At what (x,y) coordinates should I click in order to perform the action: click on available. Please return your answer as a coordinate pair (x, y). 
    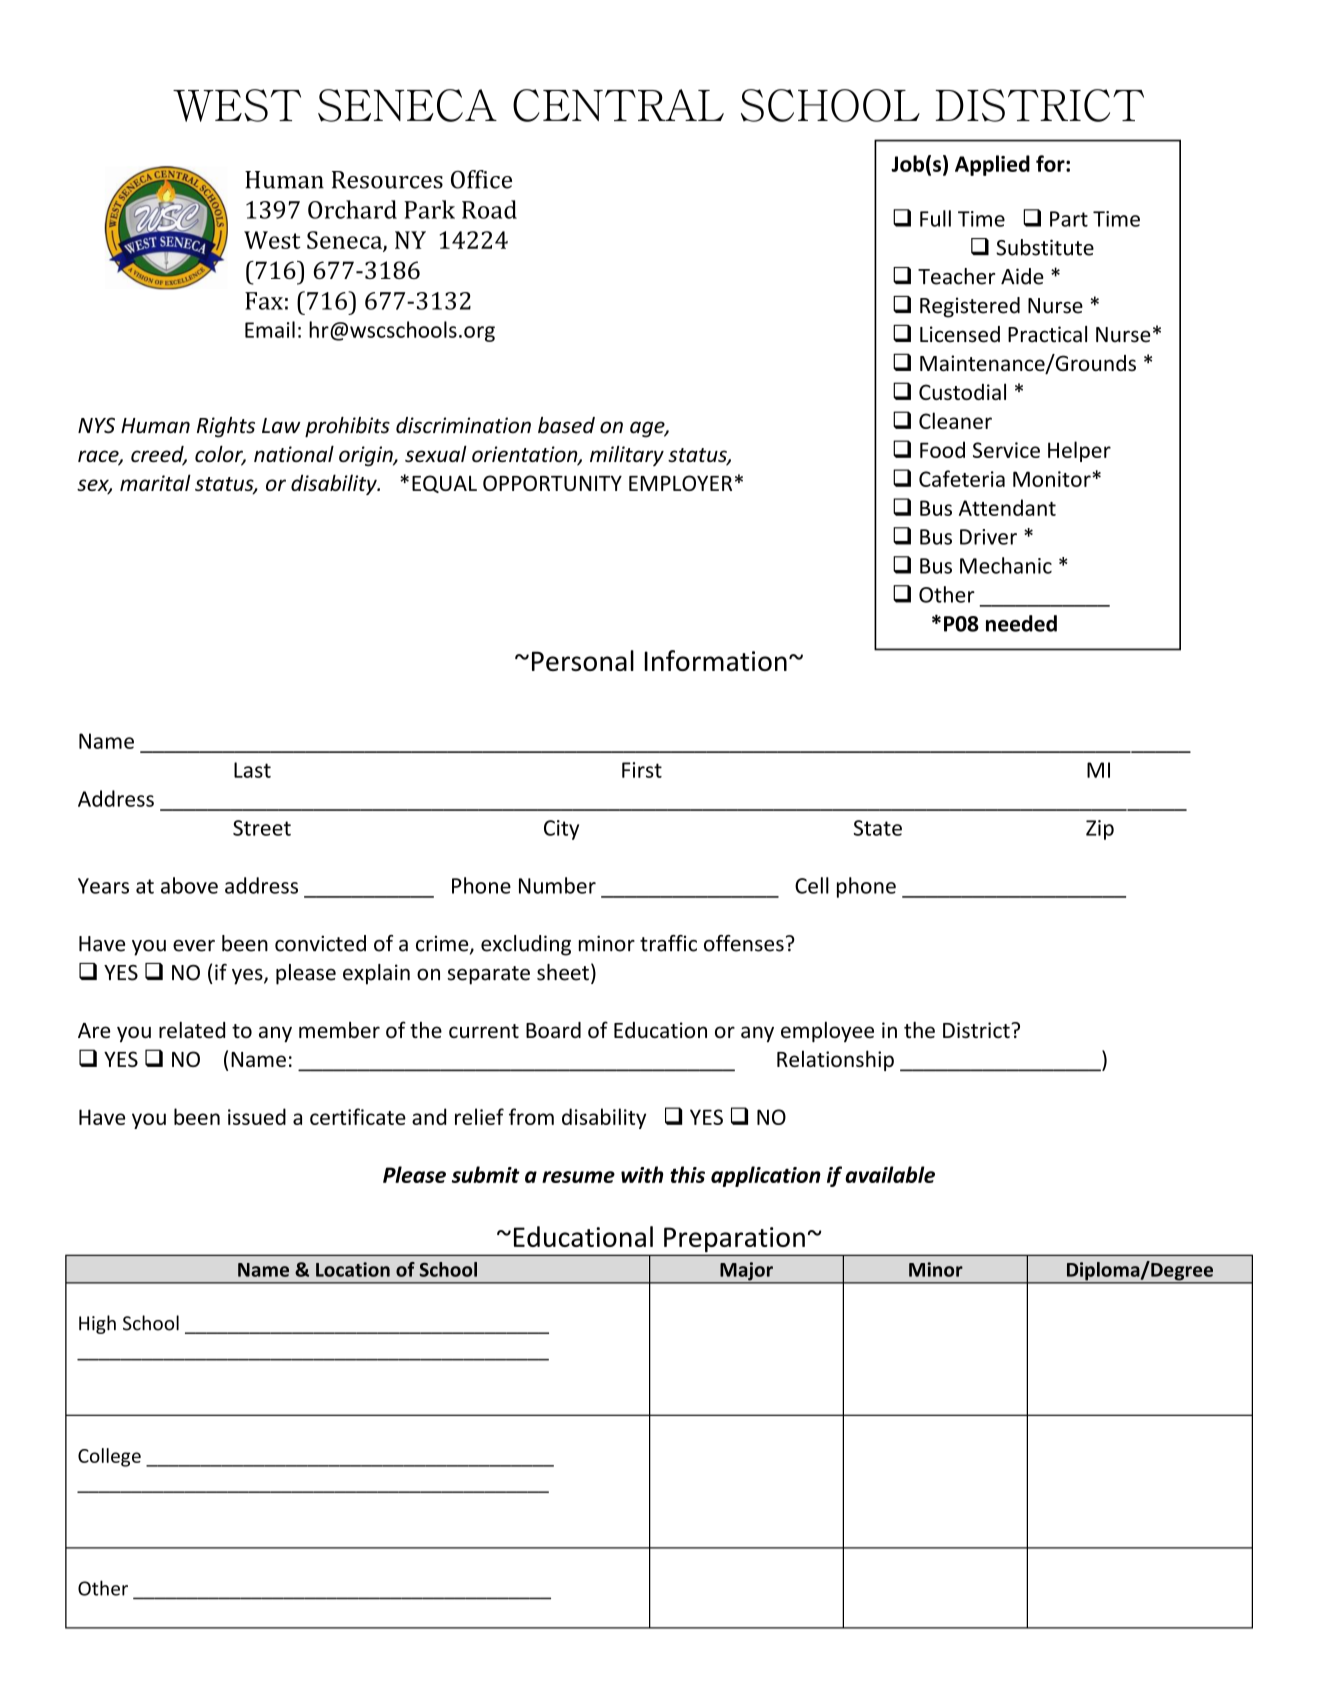
    Looking at the image, I should click on (890, 1174).
